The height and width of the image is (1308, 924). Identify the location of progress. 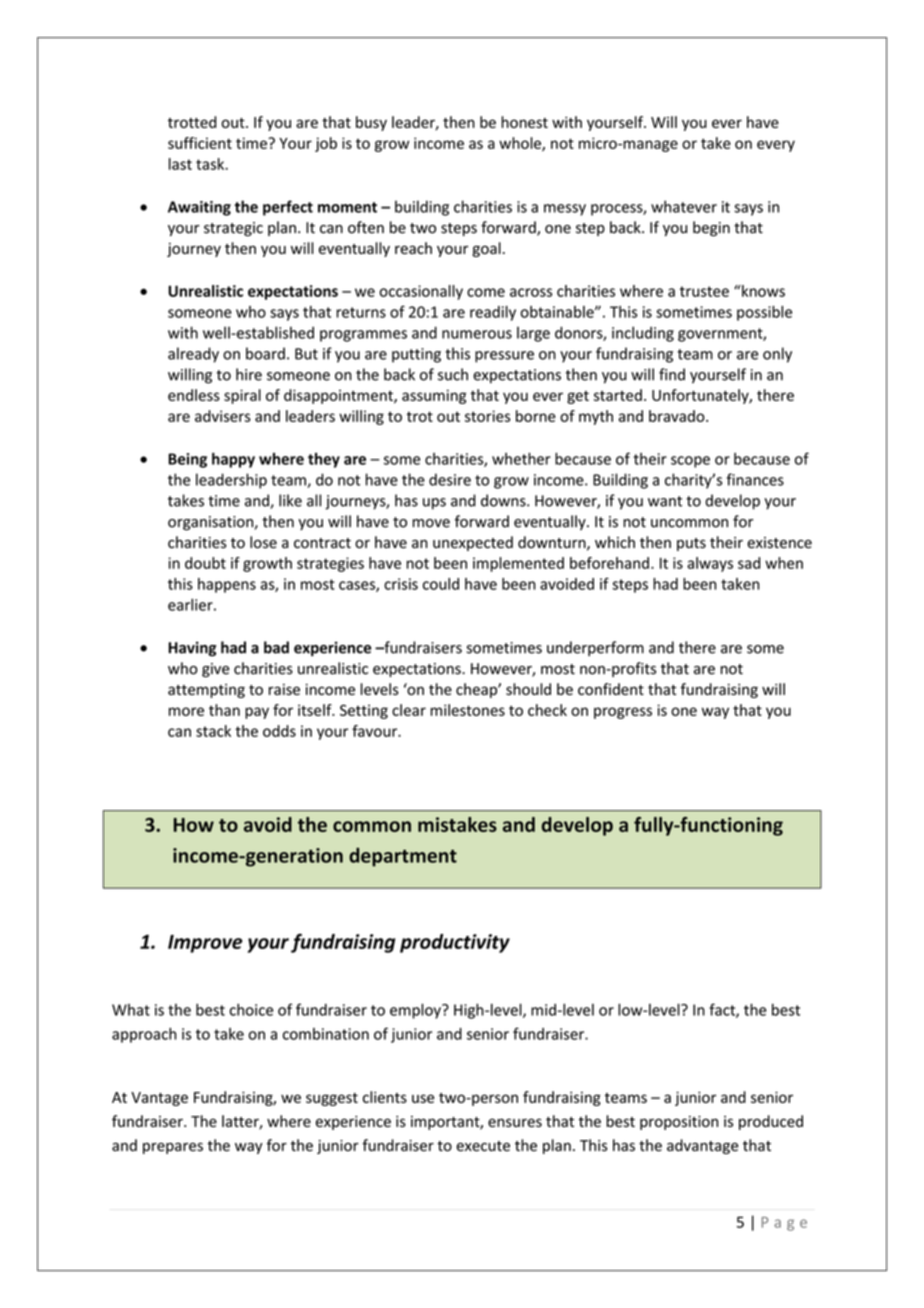
(623, 713).
